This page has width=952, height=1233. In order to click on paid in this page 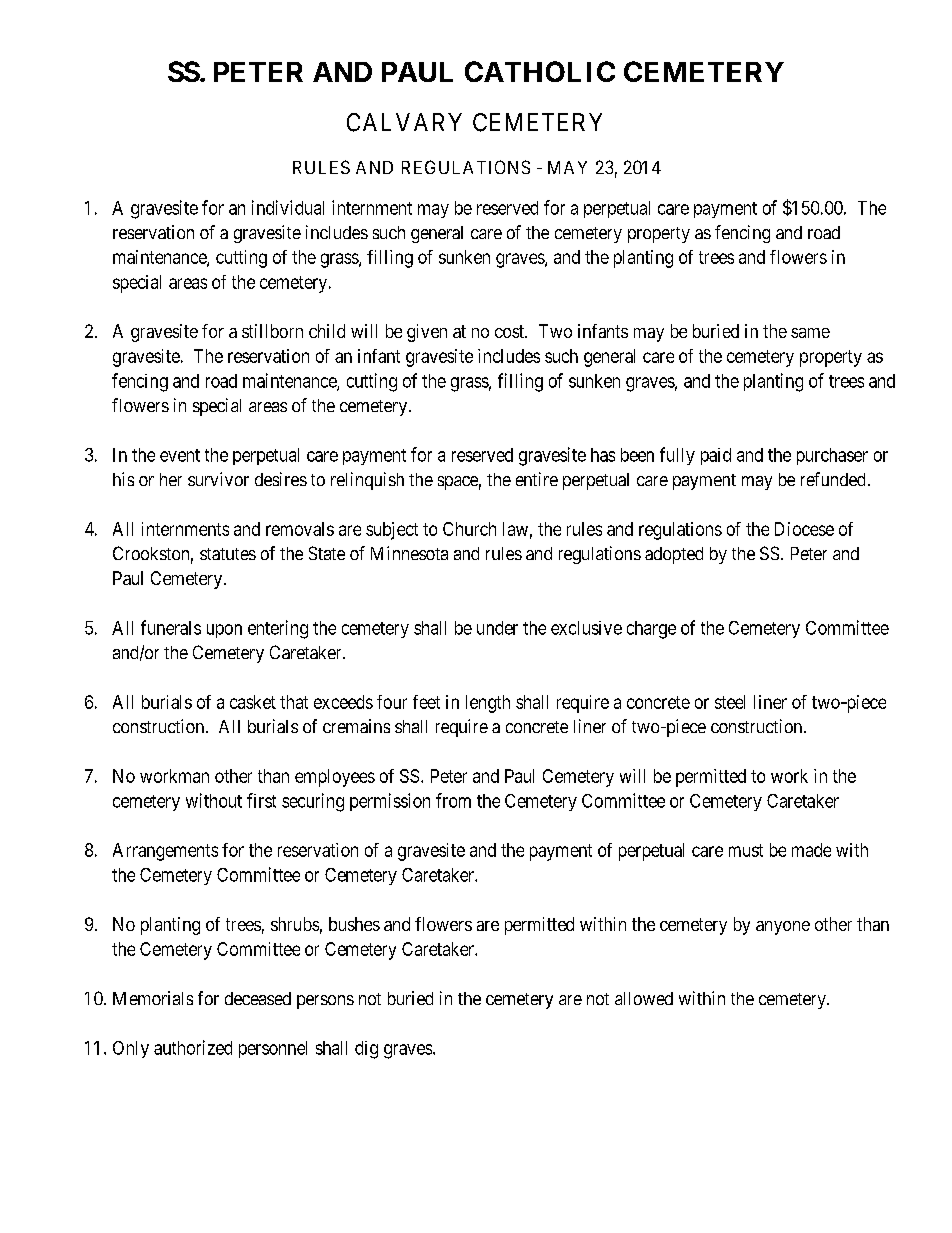, I will do `click(716, 456)`.
